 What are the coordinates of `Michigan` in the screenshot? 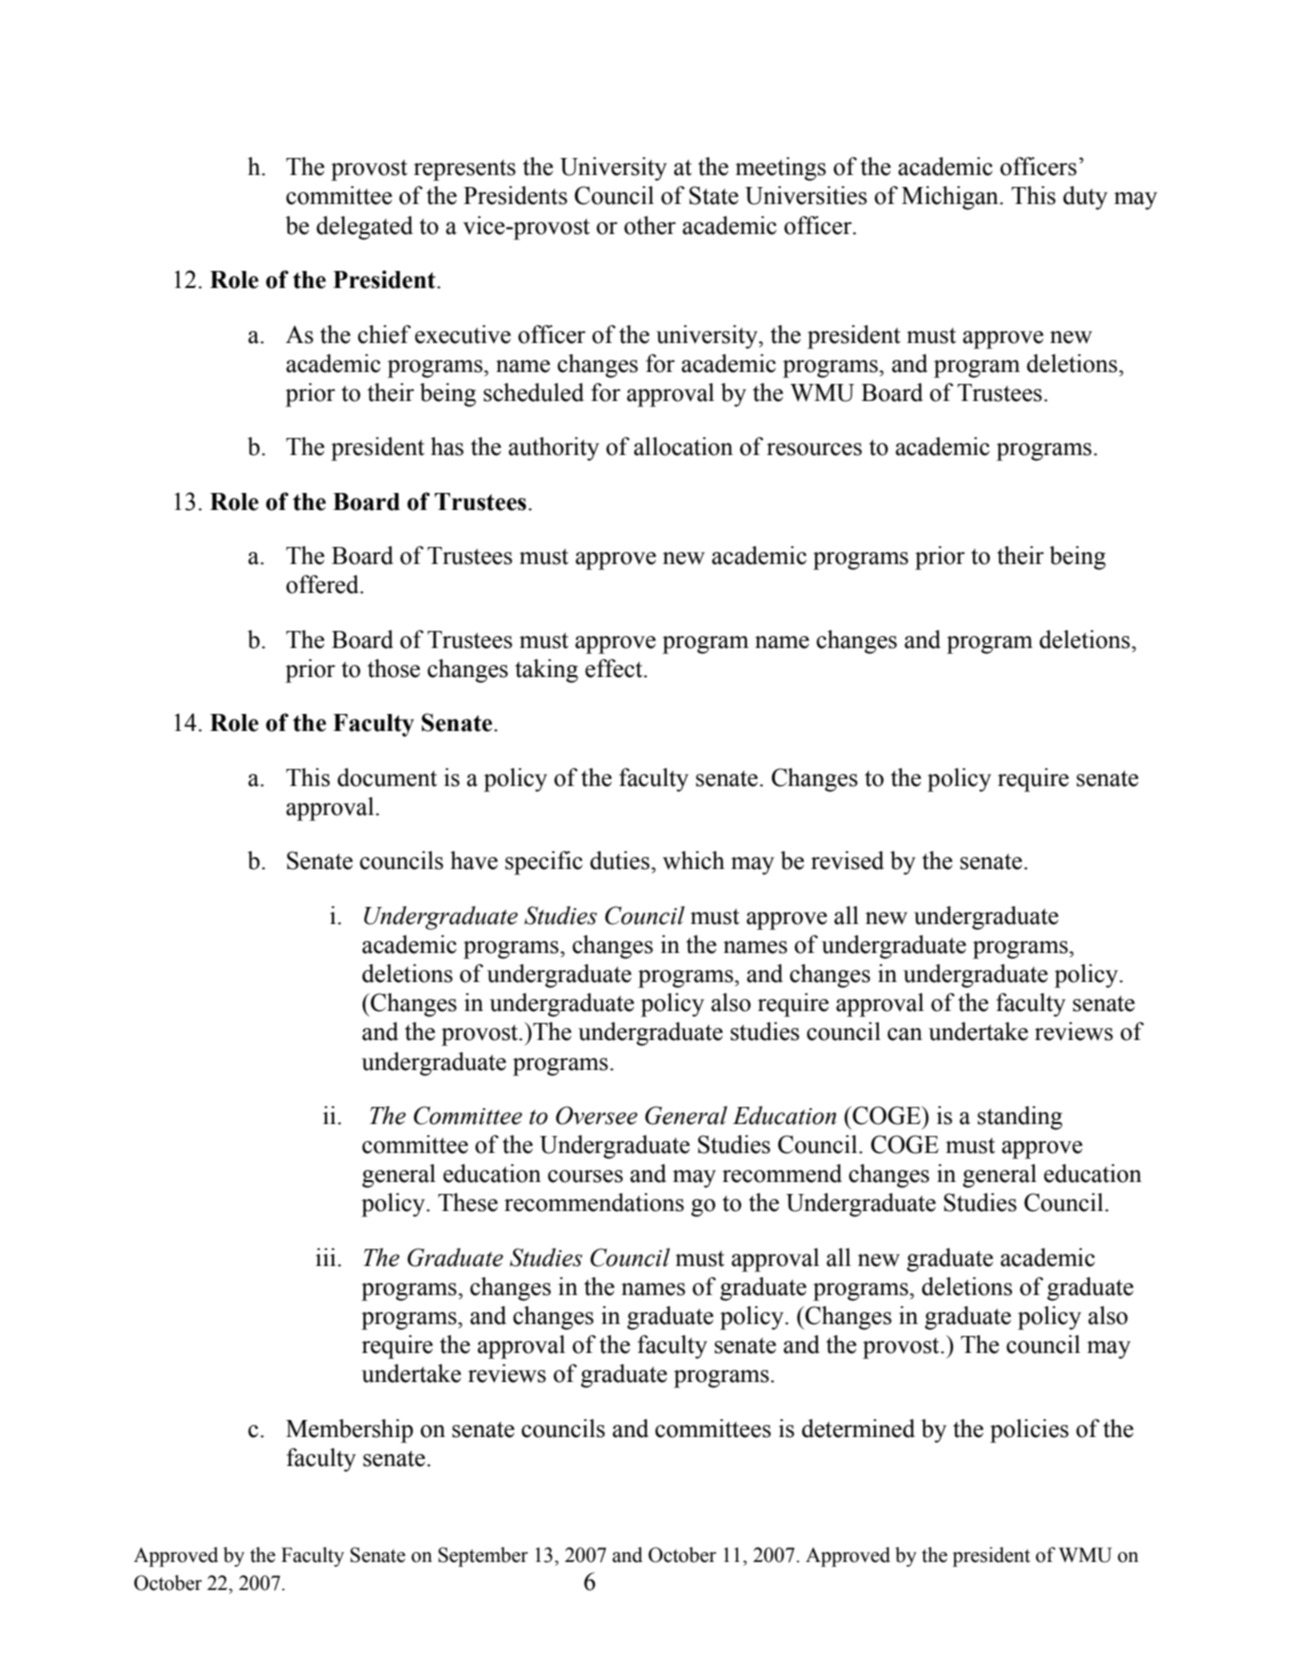 It's located at (951, 198).
